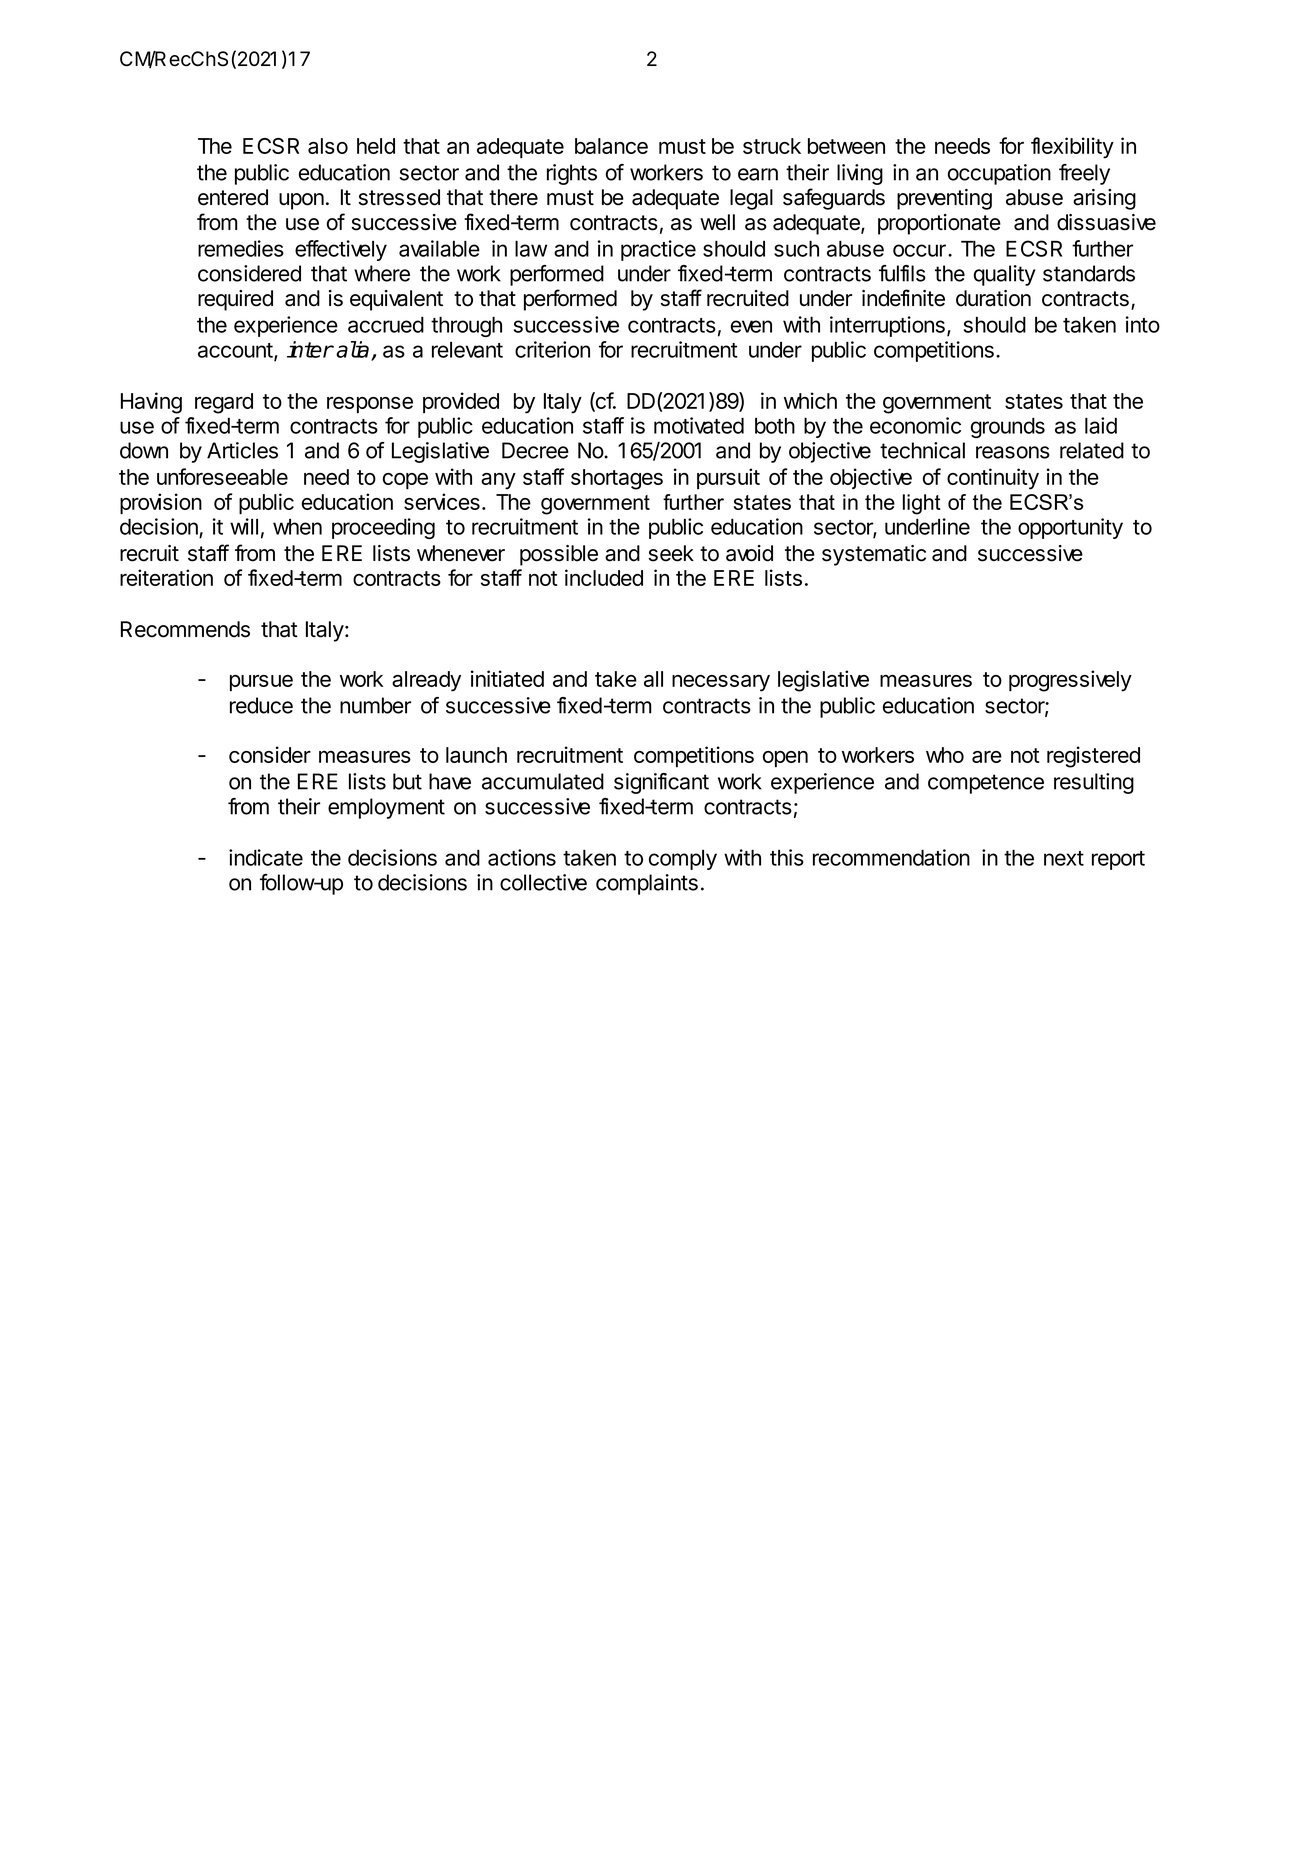 This page has height=1857, width=1313. Describe the element at coordinates (653, 679) in the page. I see `all` at that location.
